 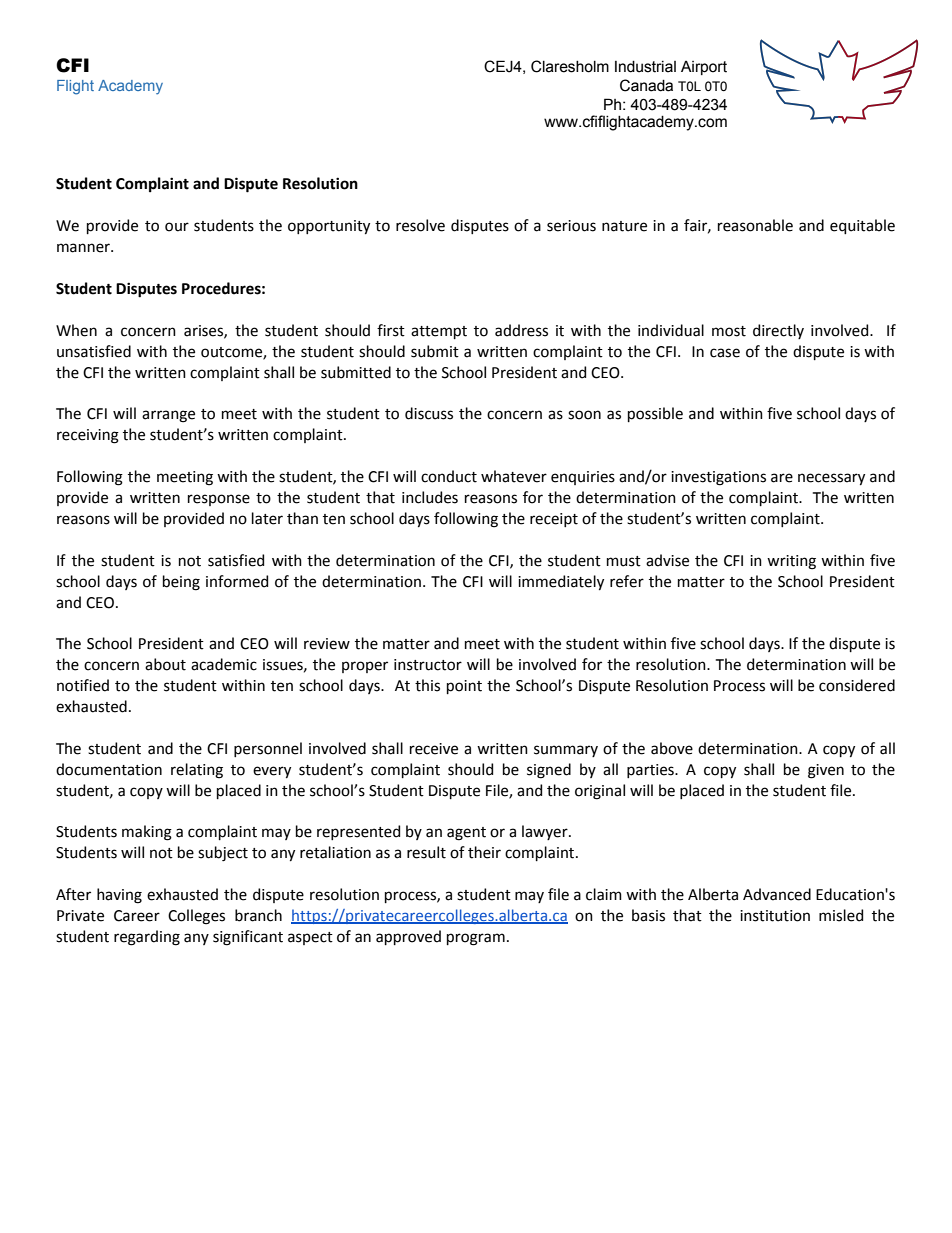 What do you see at coordinates (434, 749) in the image?
I see `receive` at bounding box center [434, 749].
